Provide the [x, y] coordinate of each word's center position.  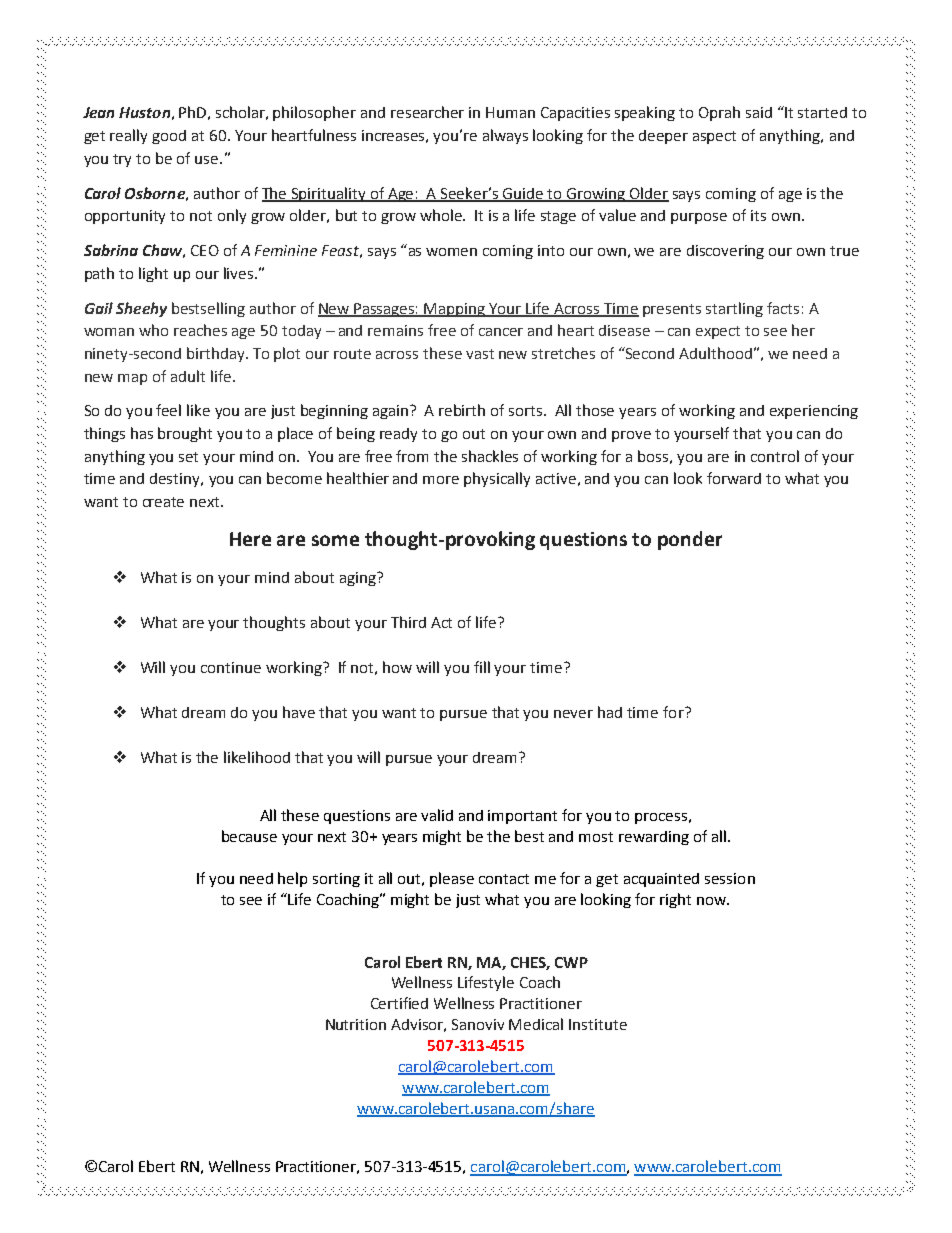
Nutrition [356, 1024]
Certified [399, 1003]
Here [250, 539]
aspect [714, 137]
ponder [690, 540]
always [505, 136]
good [169, 137]
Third [408, 622]
